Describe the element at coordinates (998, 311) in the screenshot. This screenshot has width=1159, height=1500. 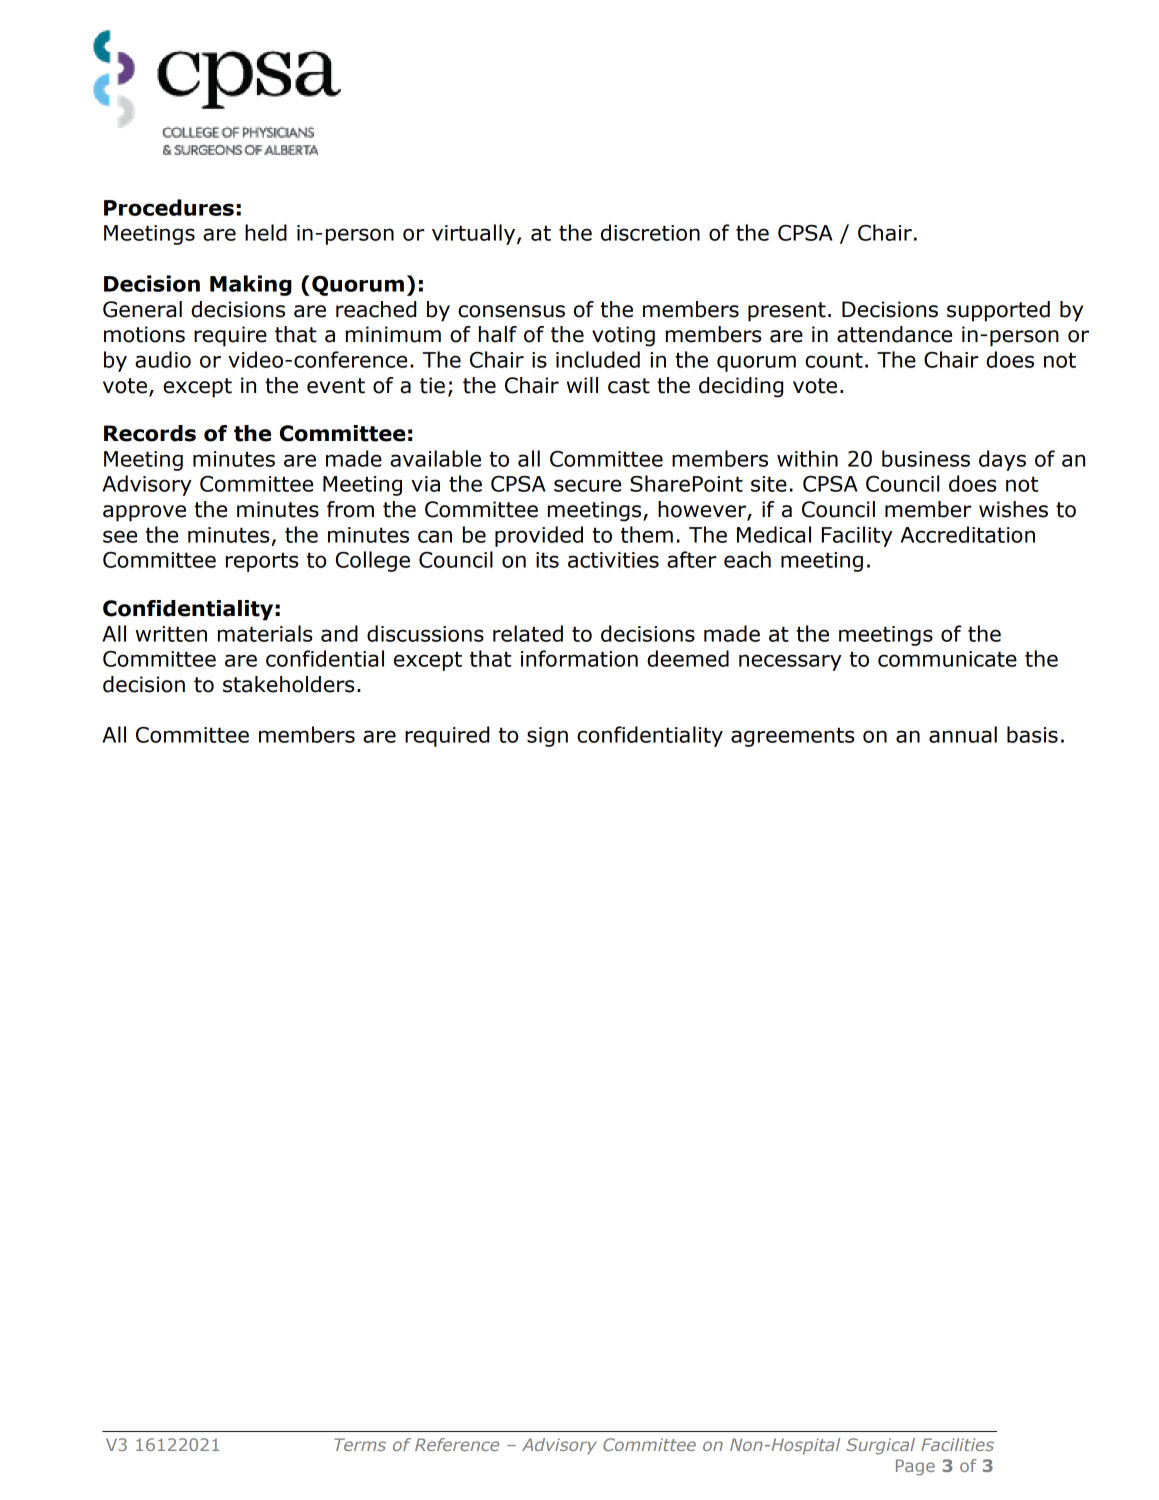
I see `supported` at that location.
